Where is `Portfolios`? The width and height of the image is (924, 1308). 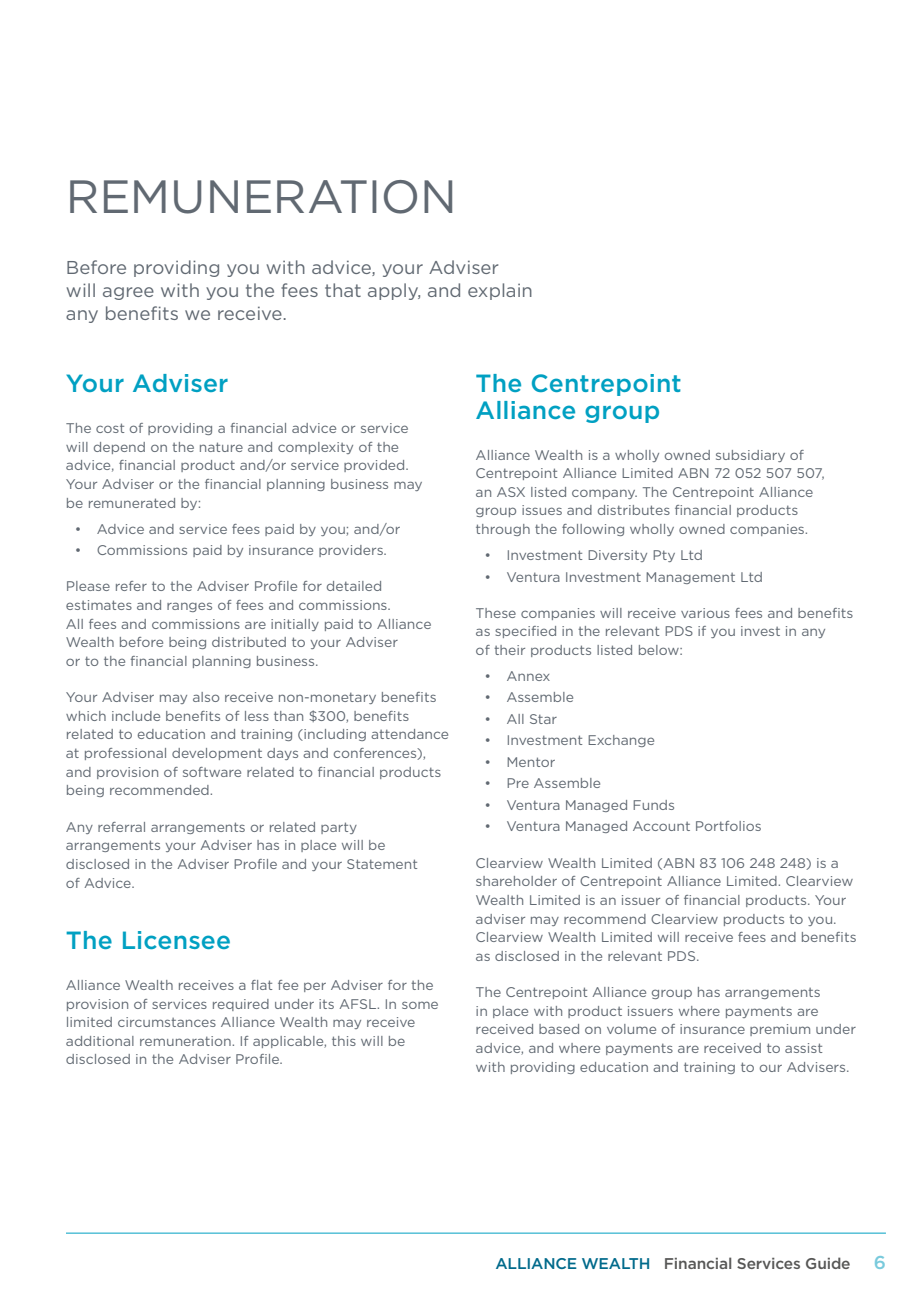
Portfolios is located at coordinates (728, 826).
